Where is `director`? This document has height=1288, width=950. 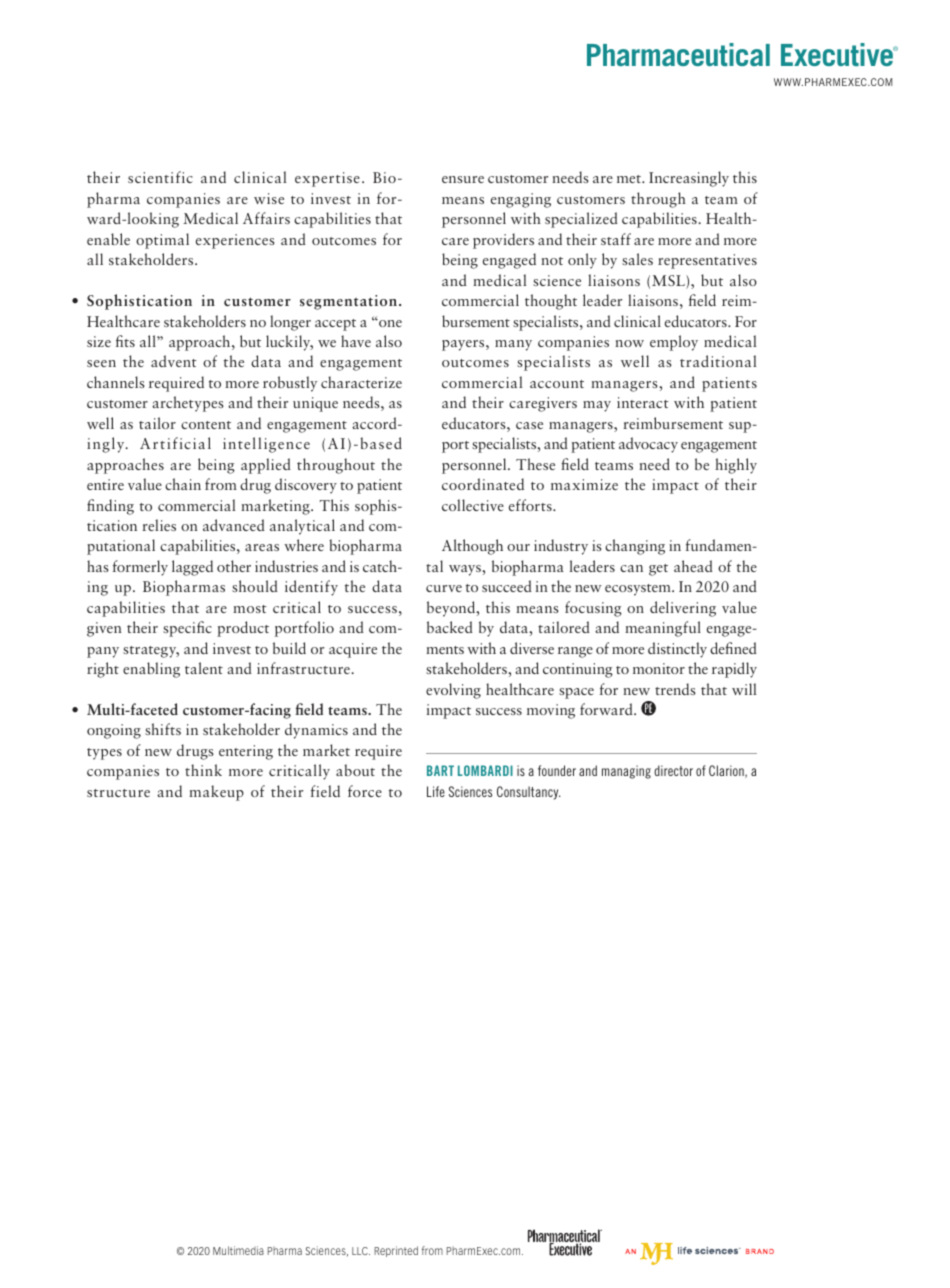 director is located at coordinates (673, 770).
